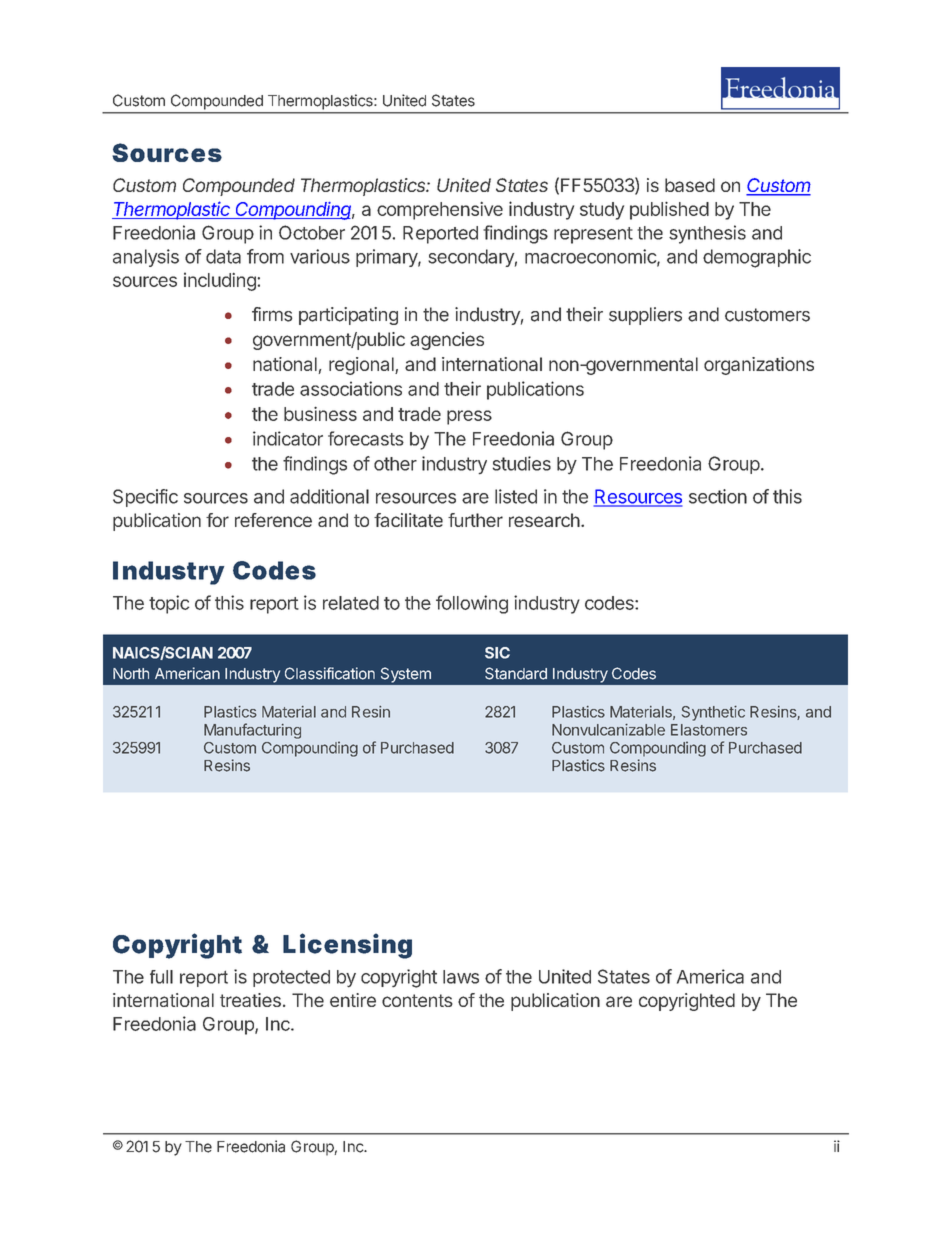  I want to click on full, so click(161, 977).
